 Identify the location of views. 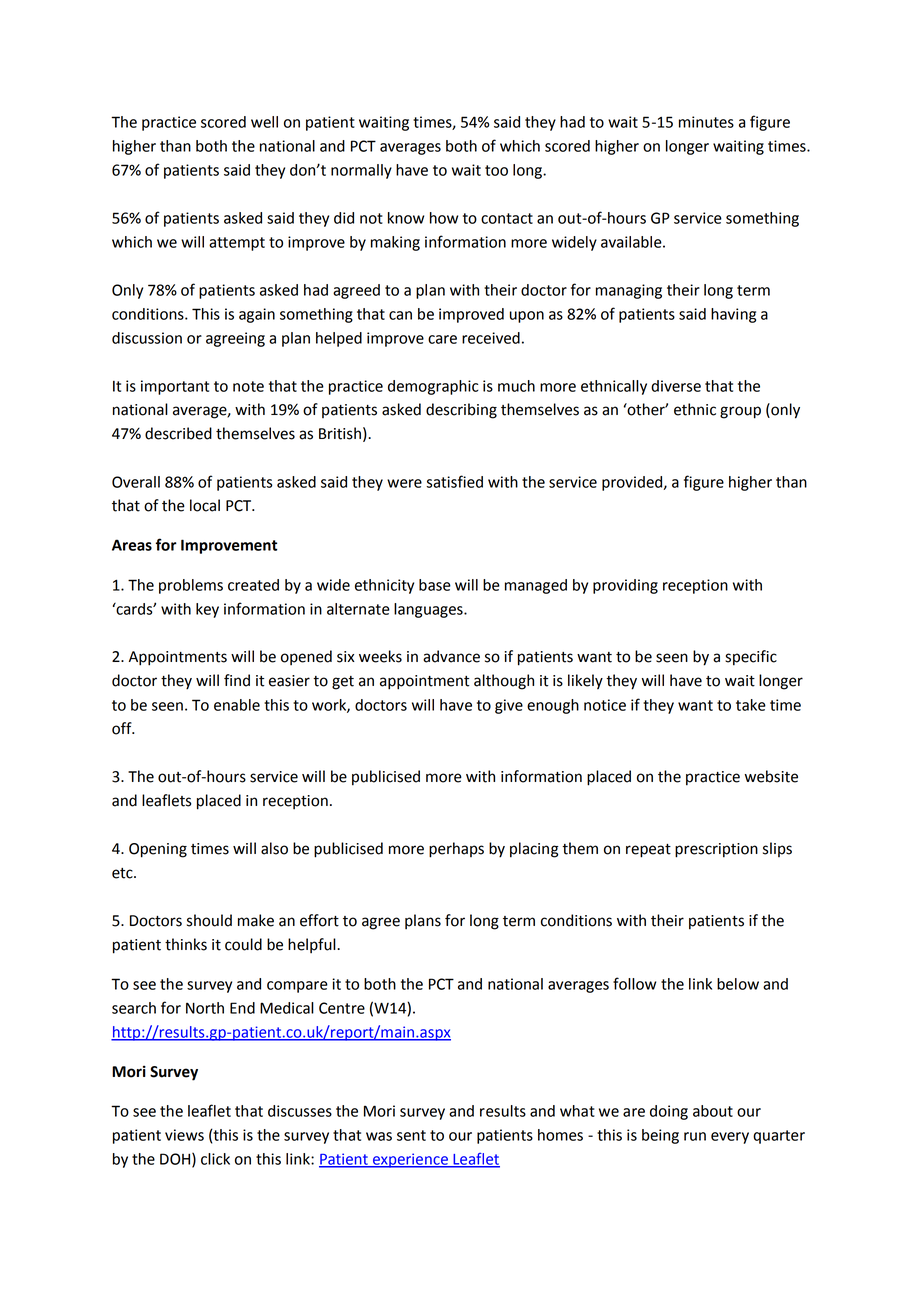
(184, 1135).
